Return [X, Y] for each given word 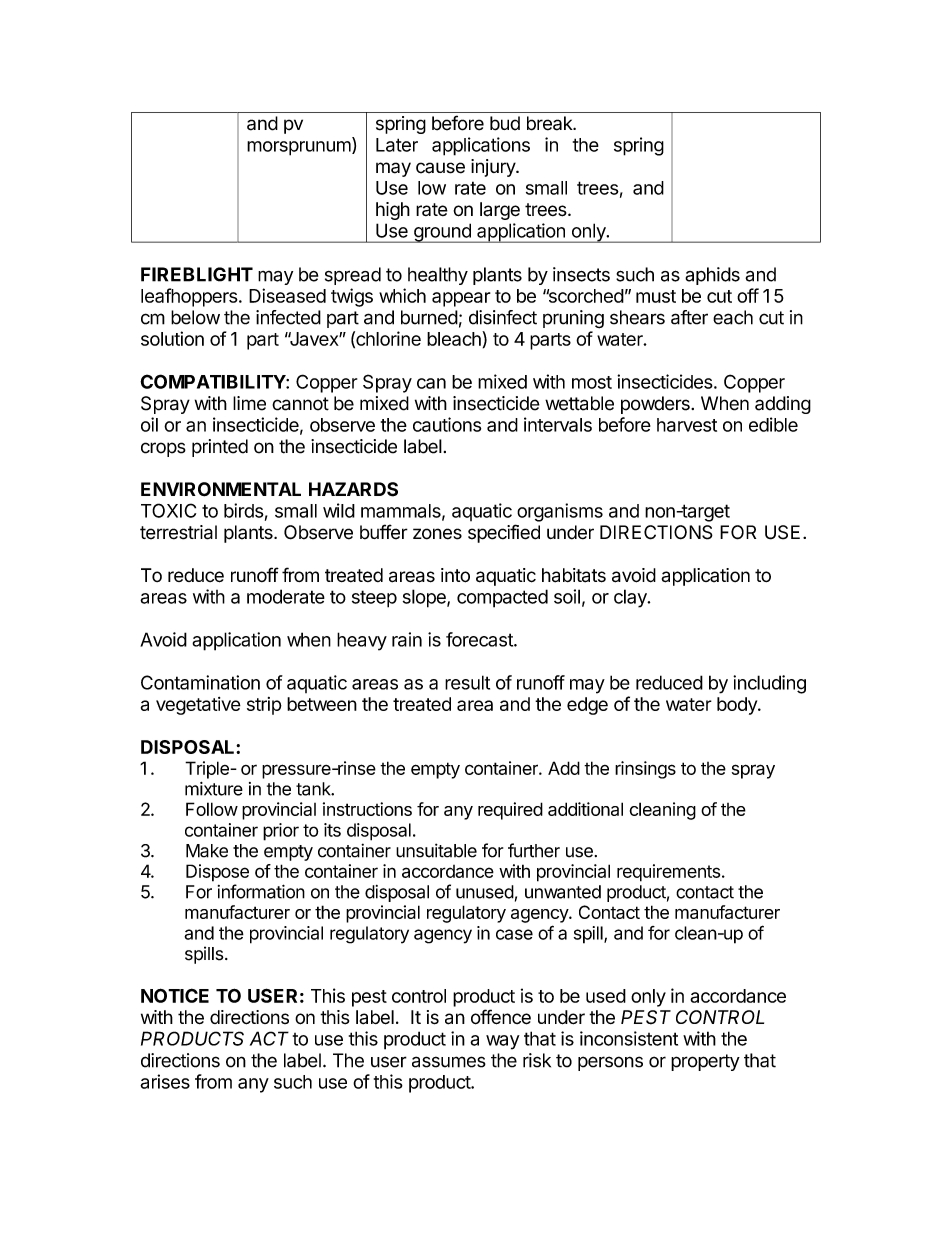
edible [773, 424]
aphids [712, 276]
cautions [447, 424]
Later [397, 145]
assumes [449, 1062]
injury [494, 168]
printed [220, 448]
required [510, 811]
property [705, 1062]
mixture [214, 789]
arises [165, 1081]
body [738, 706]
